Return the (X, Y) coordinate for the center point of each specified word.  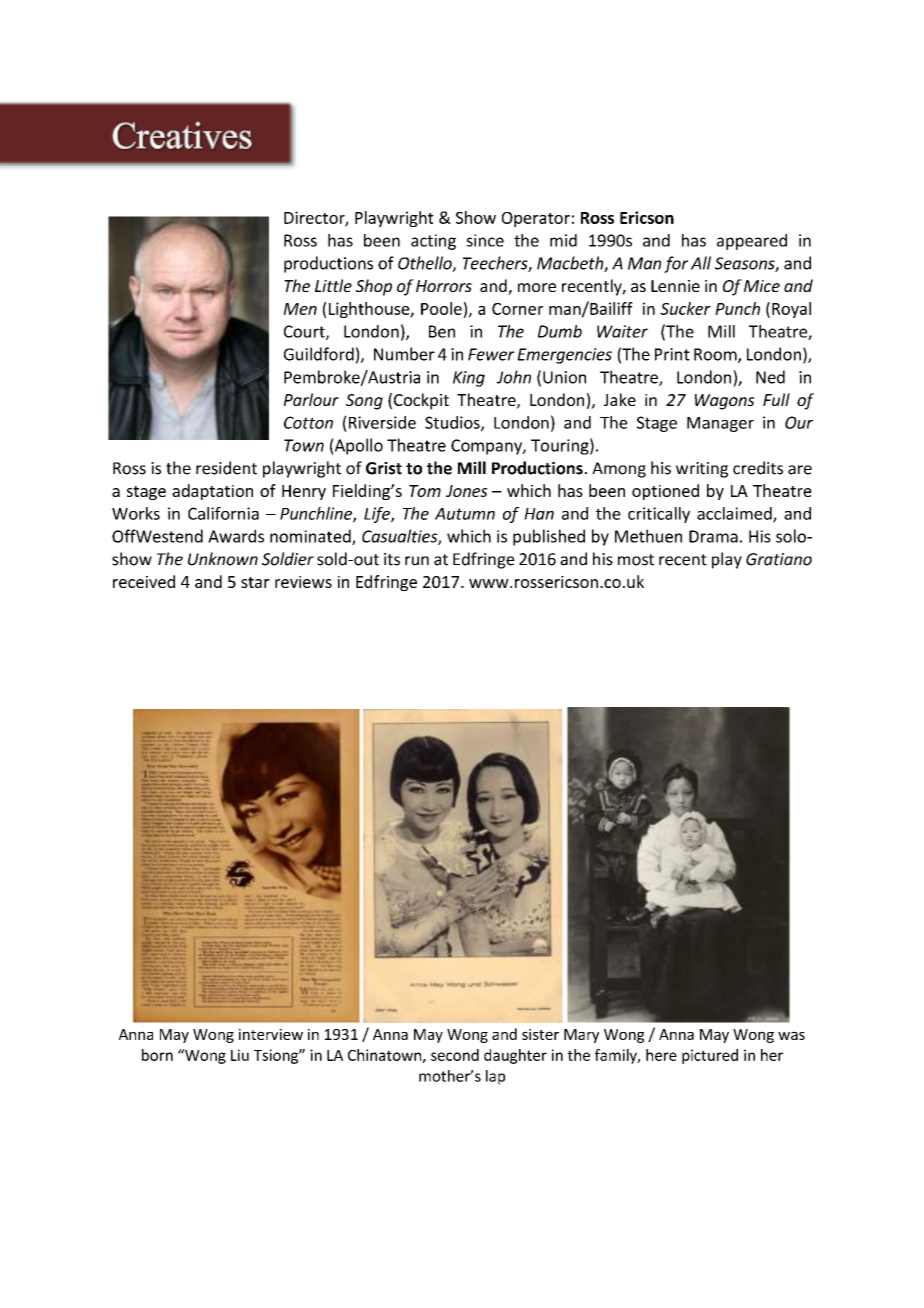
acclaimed (735, 514)
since (485, 240)
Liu (240, 1055)
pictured (710, 1056)
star (255, 582)
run (417, 561)
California (223, 513)
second (455, 1055)
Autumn (465, 514)
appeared (752, 242)
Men (300, 309)
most (636, 560)
